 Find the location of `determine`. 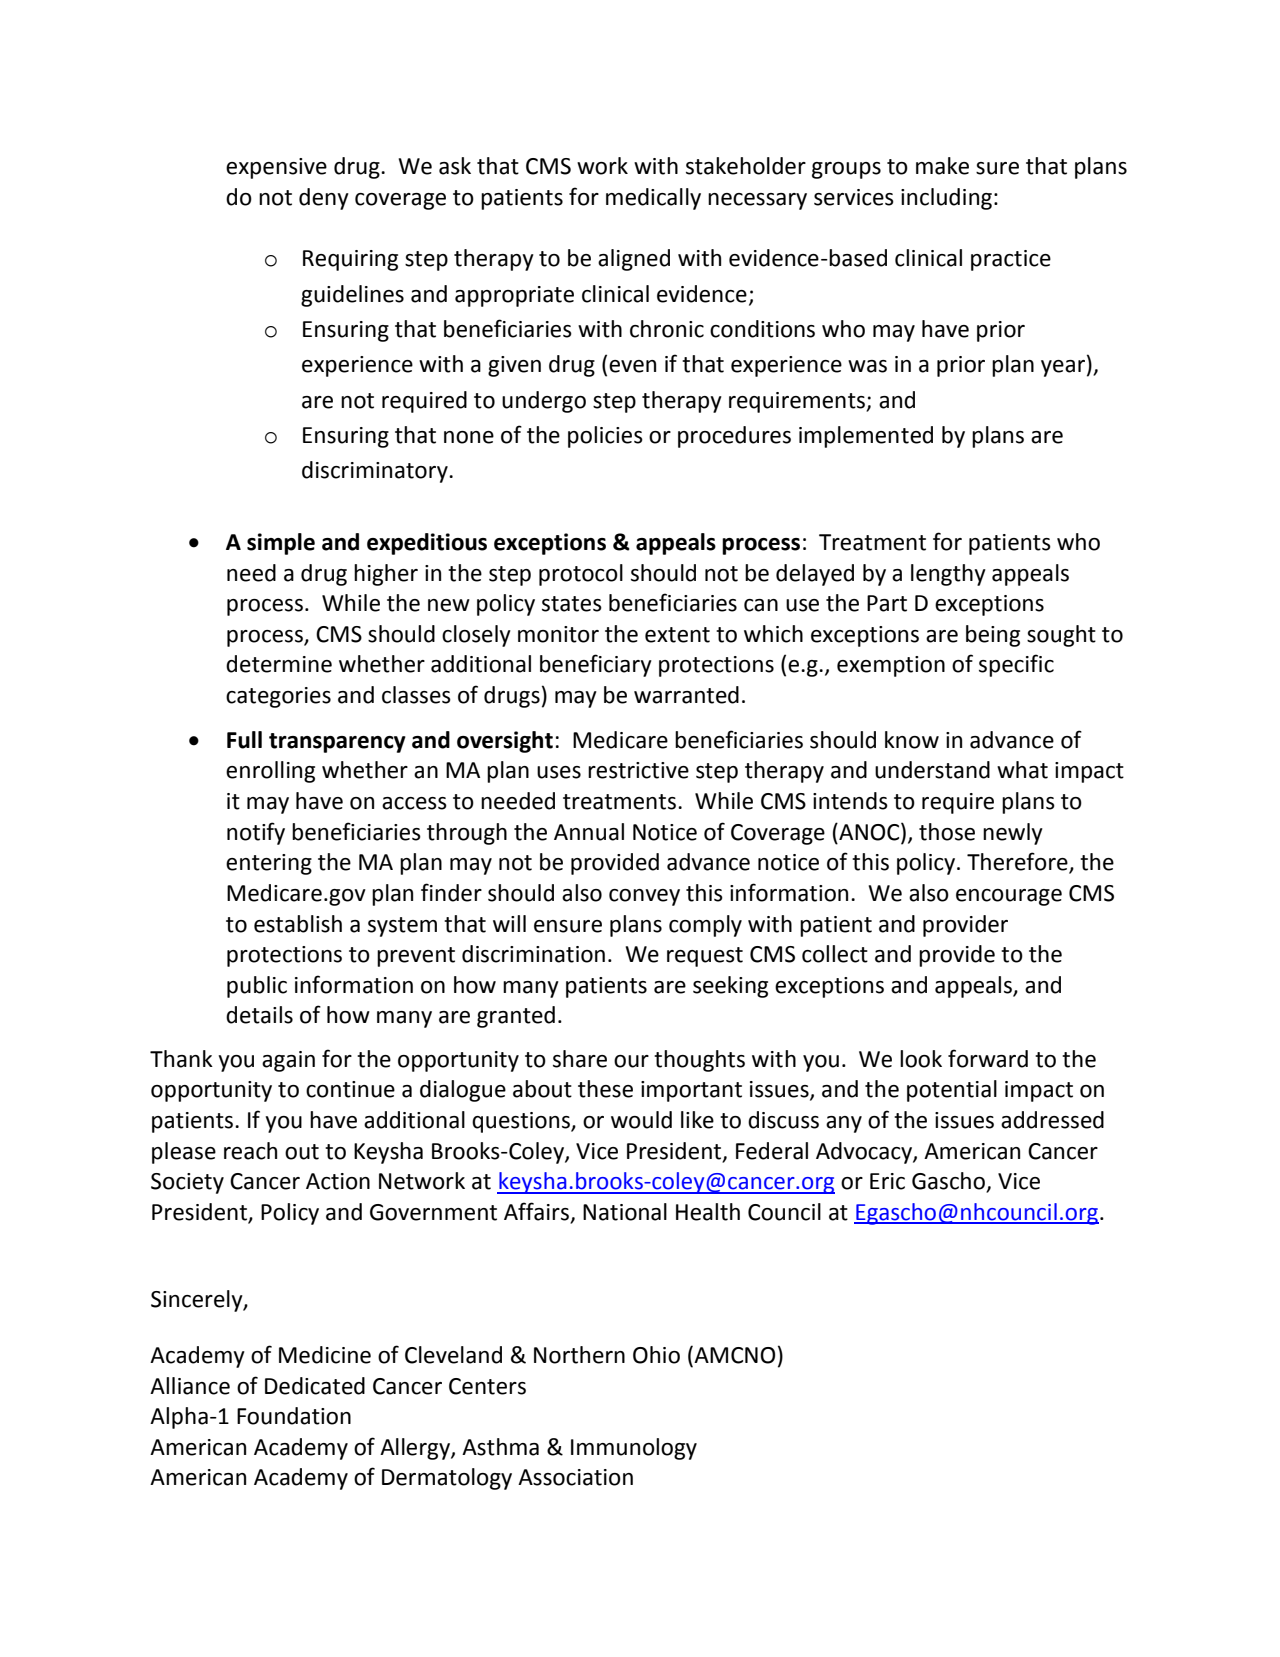

determine is located at coordinates (279, 664).
